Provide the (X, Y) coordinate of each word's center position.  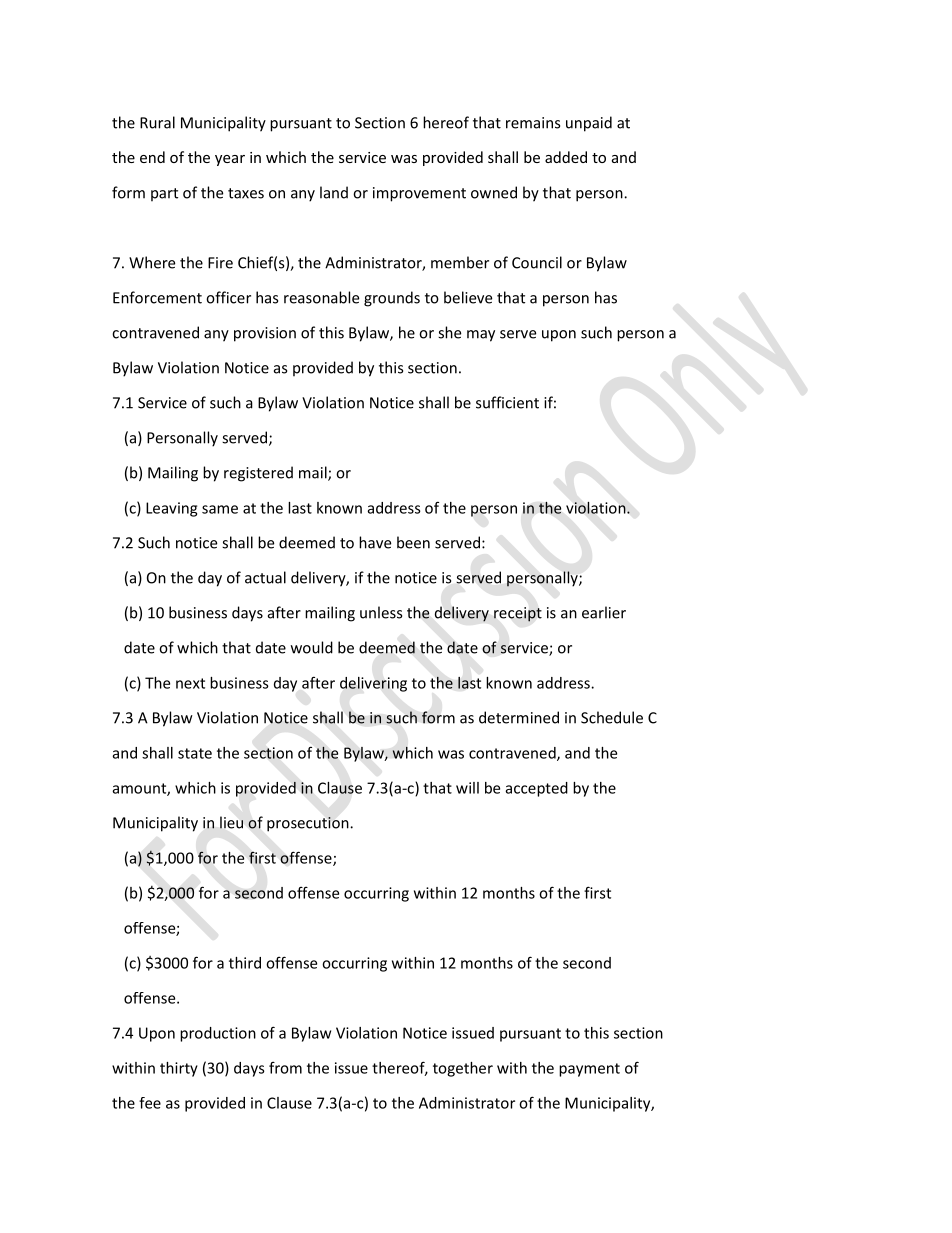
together (463, 1069)
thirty (179, 1069)
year (230, 160)
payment (589, 1070)
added (566, 157)
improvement (419, 194)
